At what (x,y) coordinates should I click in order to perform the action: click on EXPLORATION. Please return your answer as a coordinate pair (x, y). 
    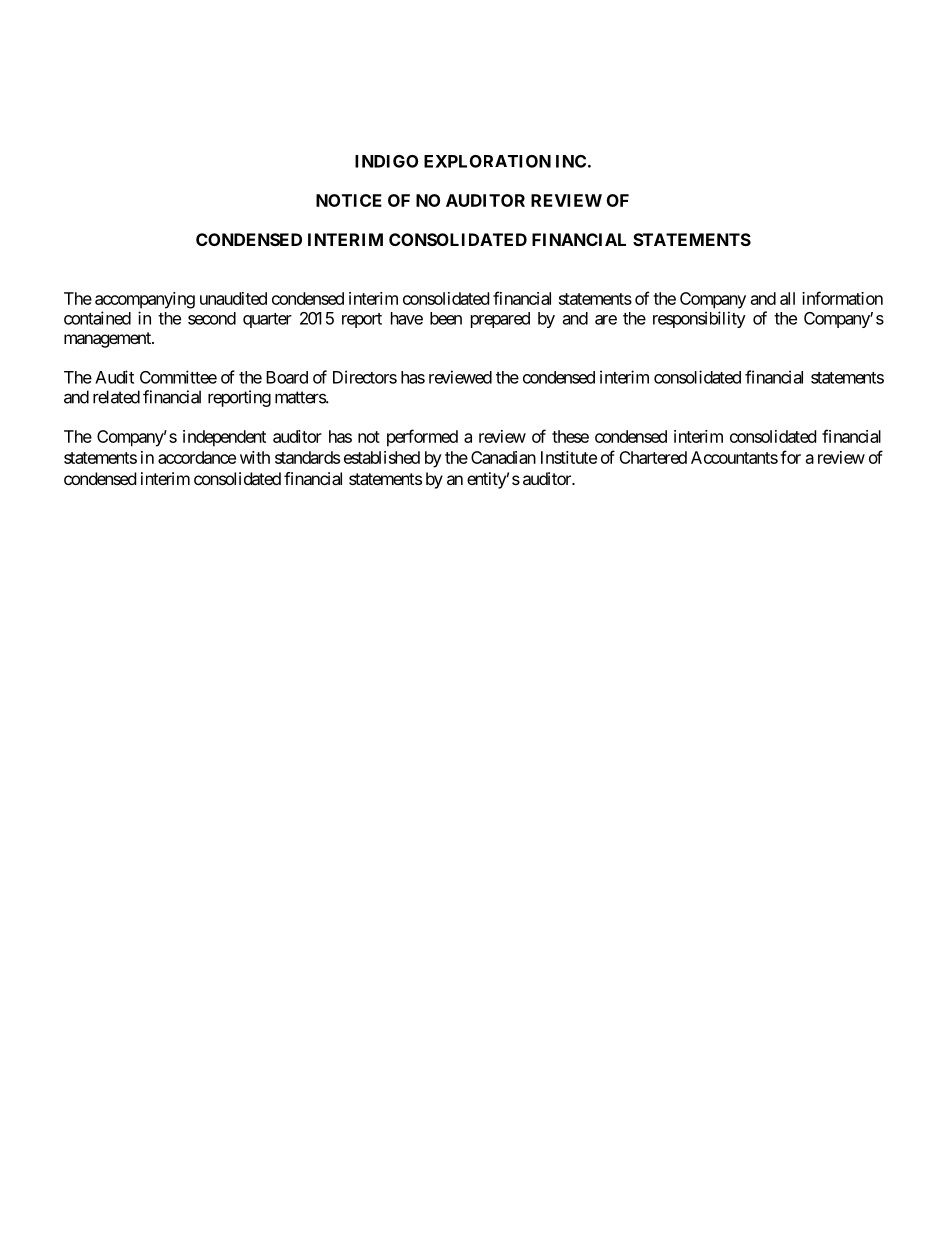
    Looking at the image, I should click on (487, 161).
